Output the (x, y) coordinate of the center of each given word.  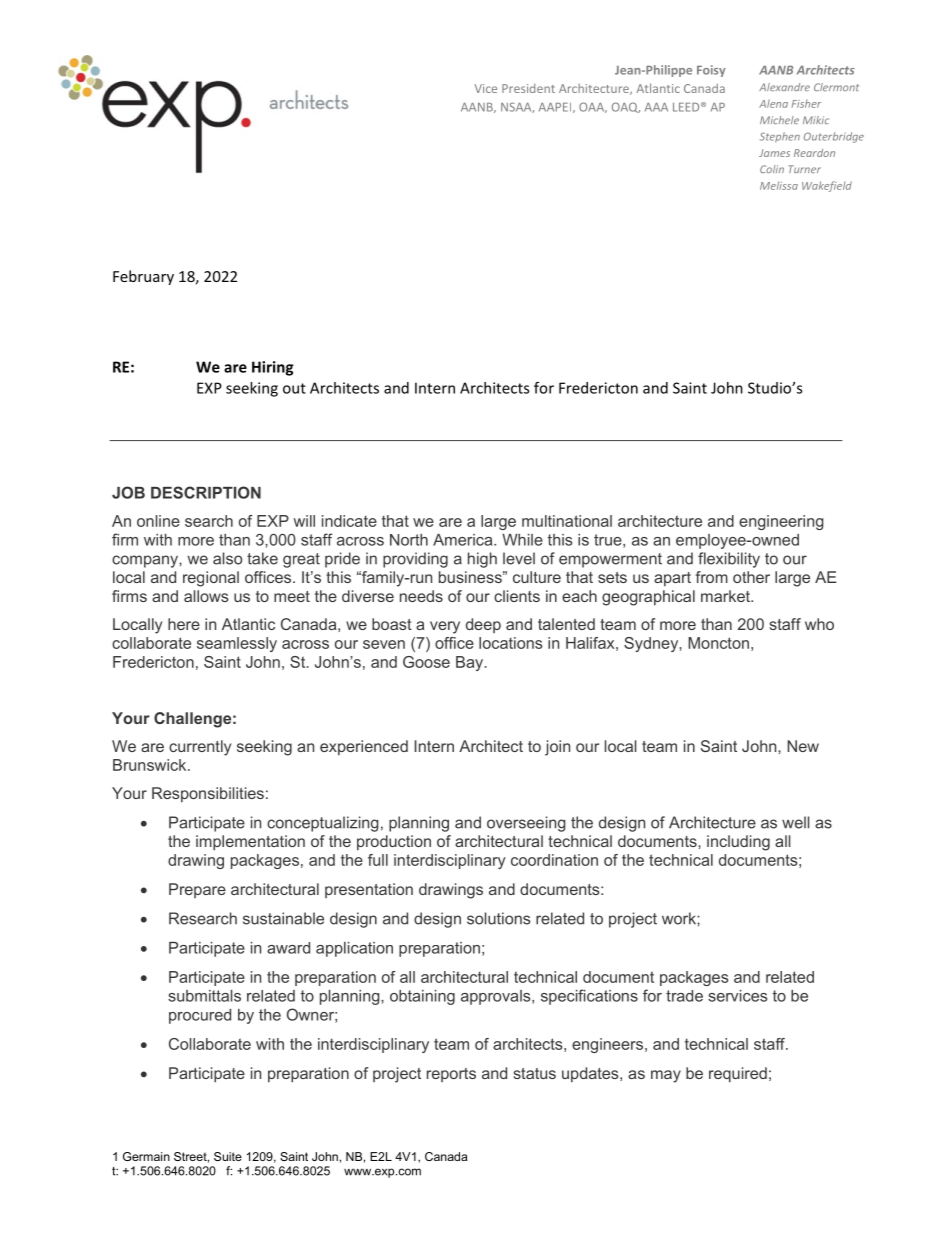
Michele (779, 120)
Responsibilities (208, 794)
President (528, 88)
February (143, 277)
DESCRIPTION (206, 492)
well (795, 822)
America (464, 540)
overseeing (526, 824)
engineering (781, 522)
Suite (228, 1156)
